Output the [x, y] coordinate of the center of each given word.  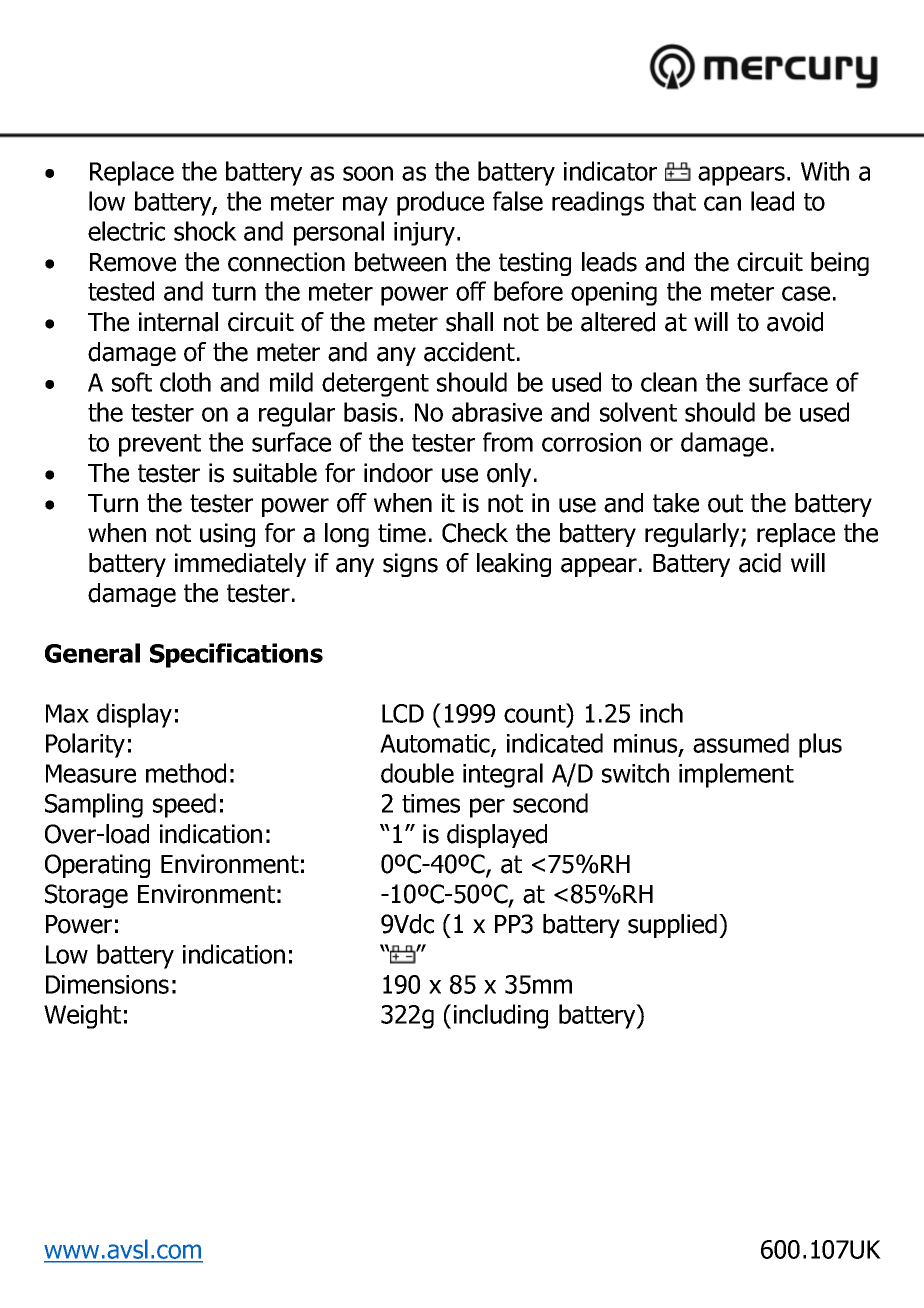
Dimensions [107, 984]
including [501, 1016]
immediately [240, 565]
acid [760, 563]
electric [126, 231]
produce [440, 203]
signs [410, 565]
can [722, 203]
